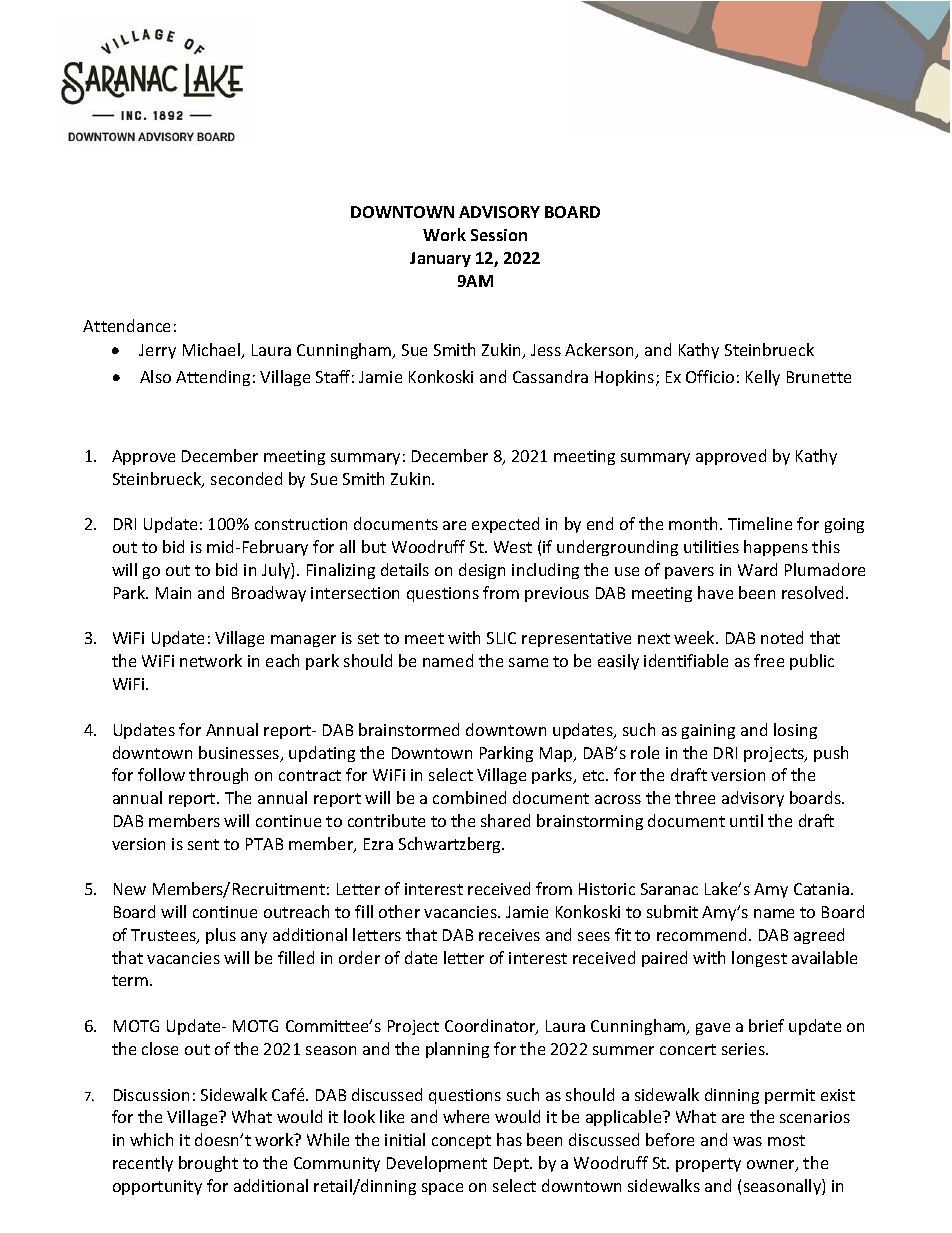  Describe the element at coordinates (499, 235) in the image. I see `Session` at that location.
